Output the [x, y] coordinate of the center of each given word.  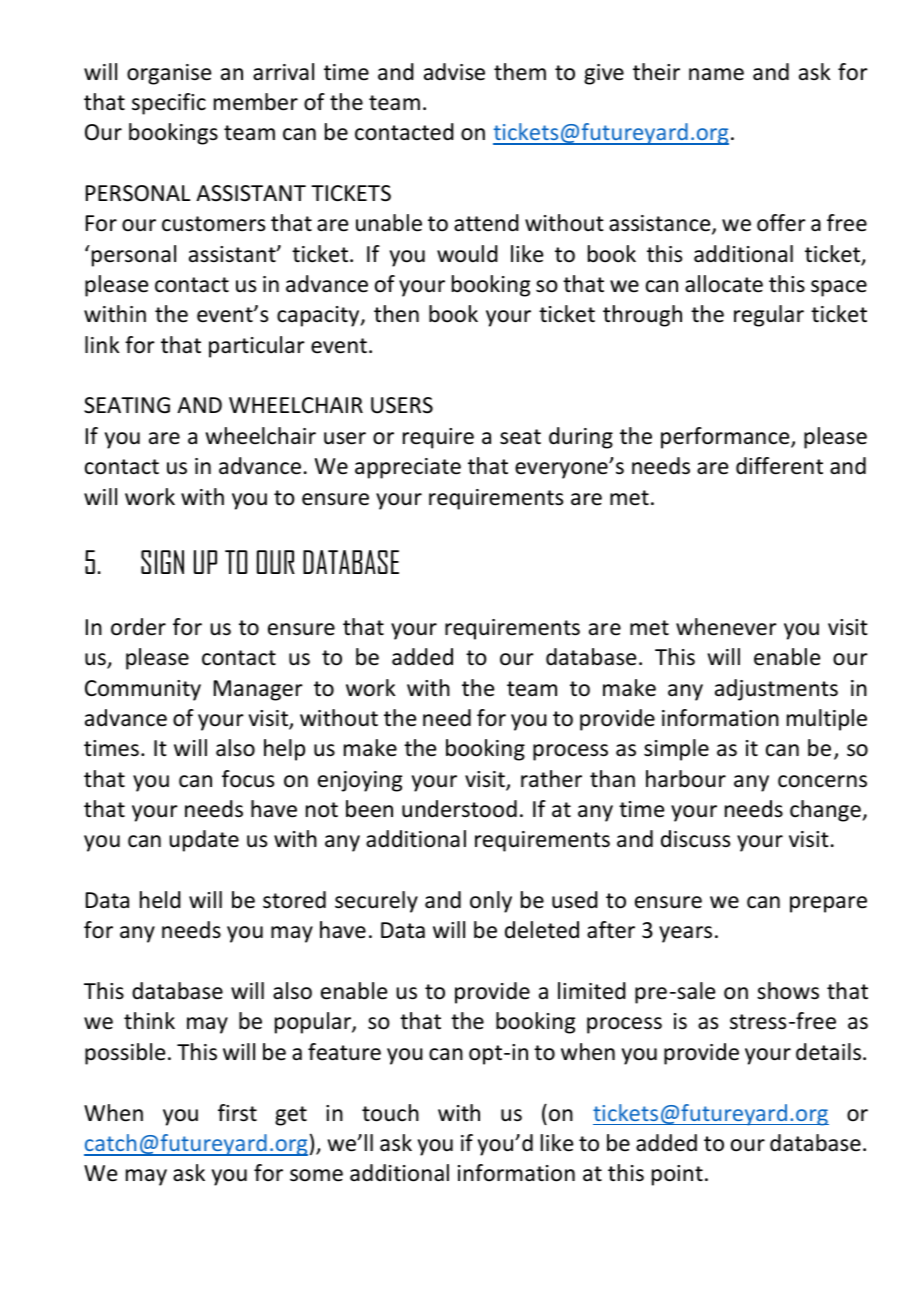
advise [454, 72]
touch [390, 1113]
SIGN [162, 562]
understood [459, 809]
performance [726, 438]
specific [169, 104]
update [204, 841]
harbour [686, 779]
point [677, 1175]
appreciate [408, 468]
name [716, 74]
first [237, 1113]
